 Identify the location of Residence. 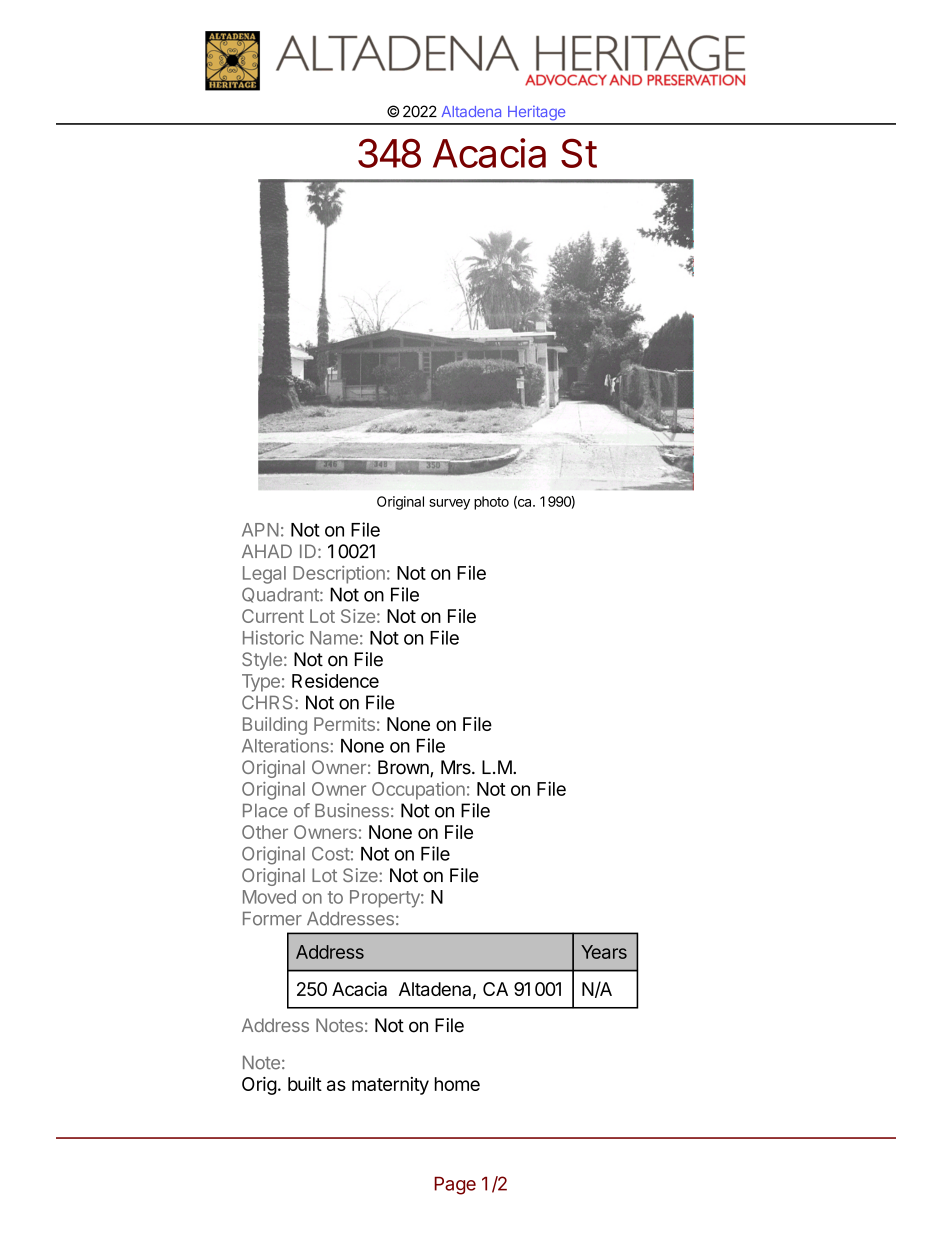
(335, 680).
